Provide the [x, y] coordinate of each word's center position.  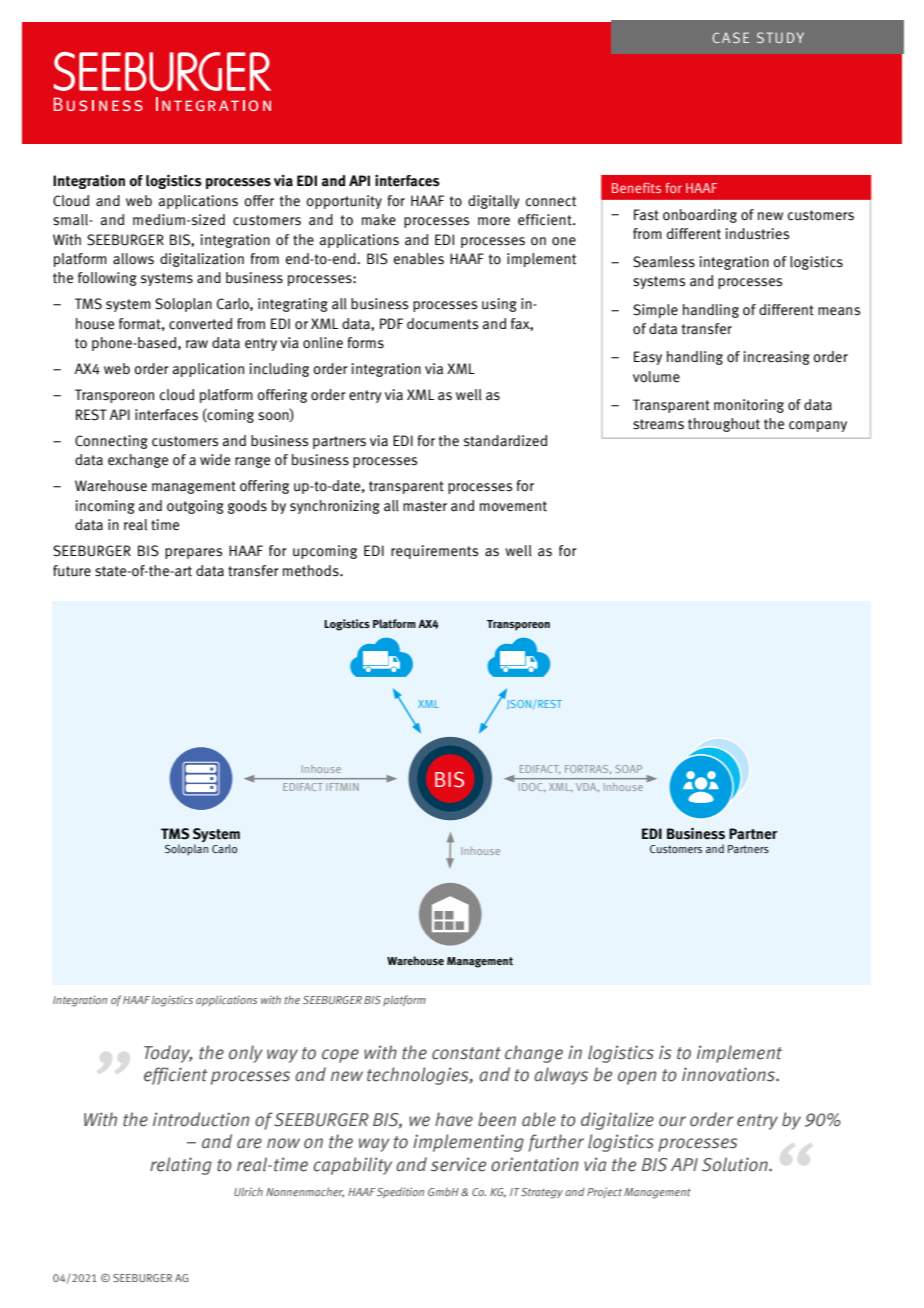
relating [181, 1166]
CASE [730, 37]
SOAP [629, 769]
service [458, 1164]
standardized [505, 441]
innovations [730, 1074]
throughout [724, 425]
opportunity [344, 202]
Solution [736, 1164]
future [72, 571]
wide [215, 460]
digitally [493, 202]
